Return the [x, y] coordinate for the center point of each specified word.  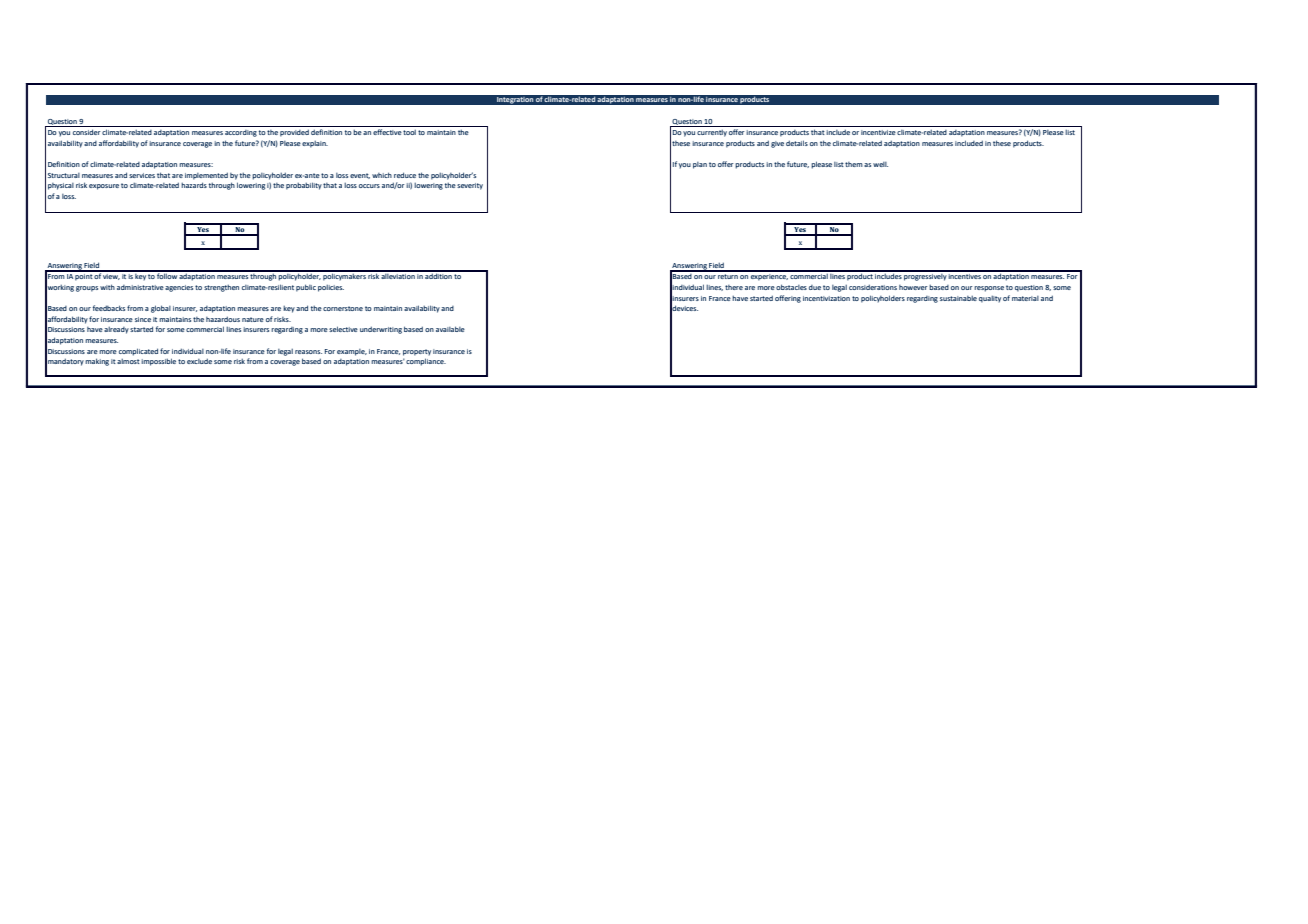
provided [294, 133]
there [734, 287]
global [161, 309]
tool [409, 132]
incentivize [878, 132]
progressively [925, 276]
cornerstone [343, 308]
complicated [138, 352]
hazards [194, 185]
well [880, 164]
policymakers [345, 276]
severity [470, 186]
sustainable [958, 298]
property [417, 352]
